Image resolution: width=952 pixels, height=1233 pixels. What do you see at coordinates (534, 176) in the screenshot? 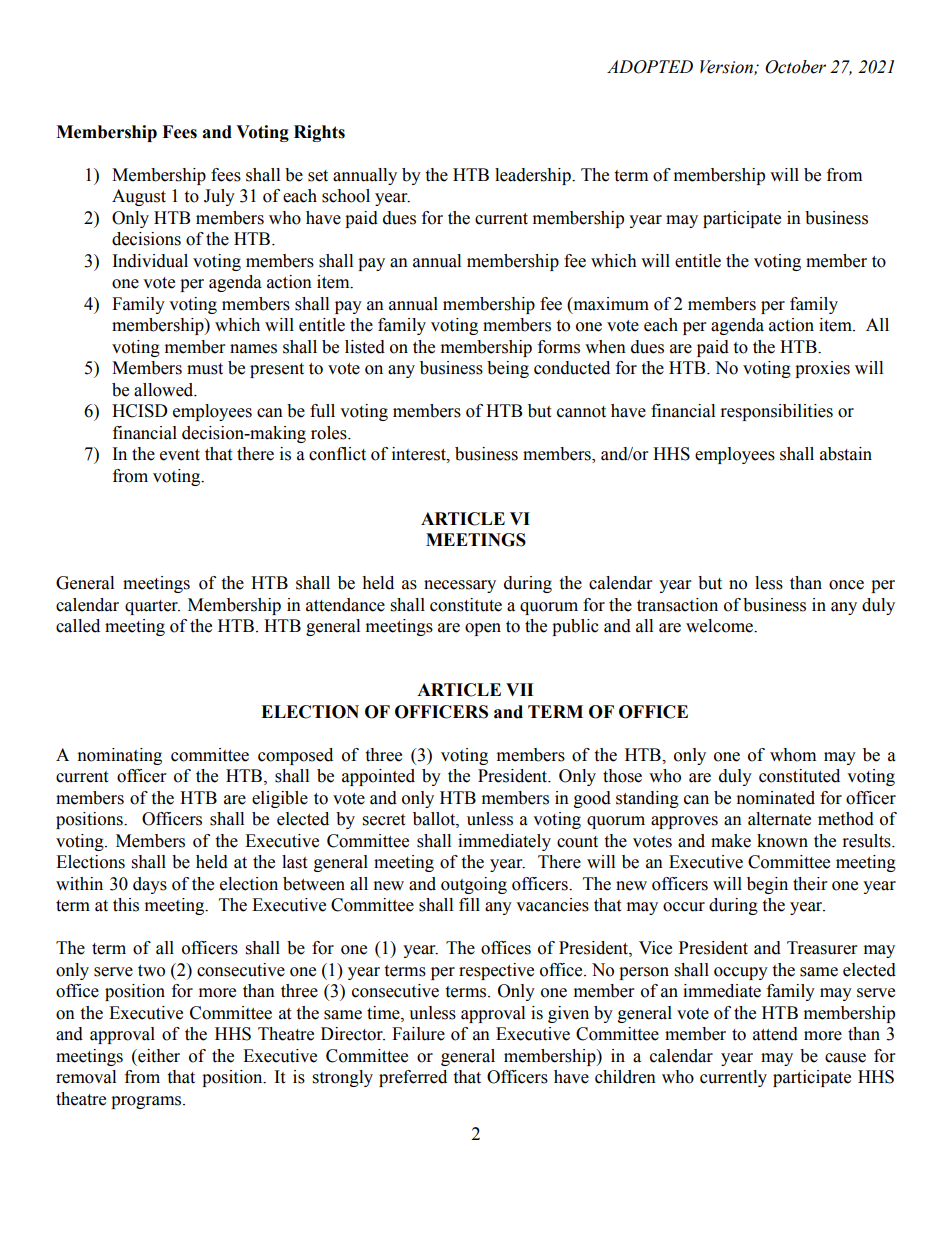
I see `leadership` at bounding box center [534, 176].
